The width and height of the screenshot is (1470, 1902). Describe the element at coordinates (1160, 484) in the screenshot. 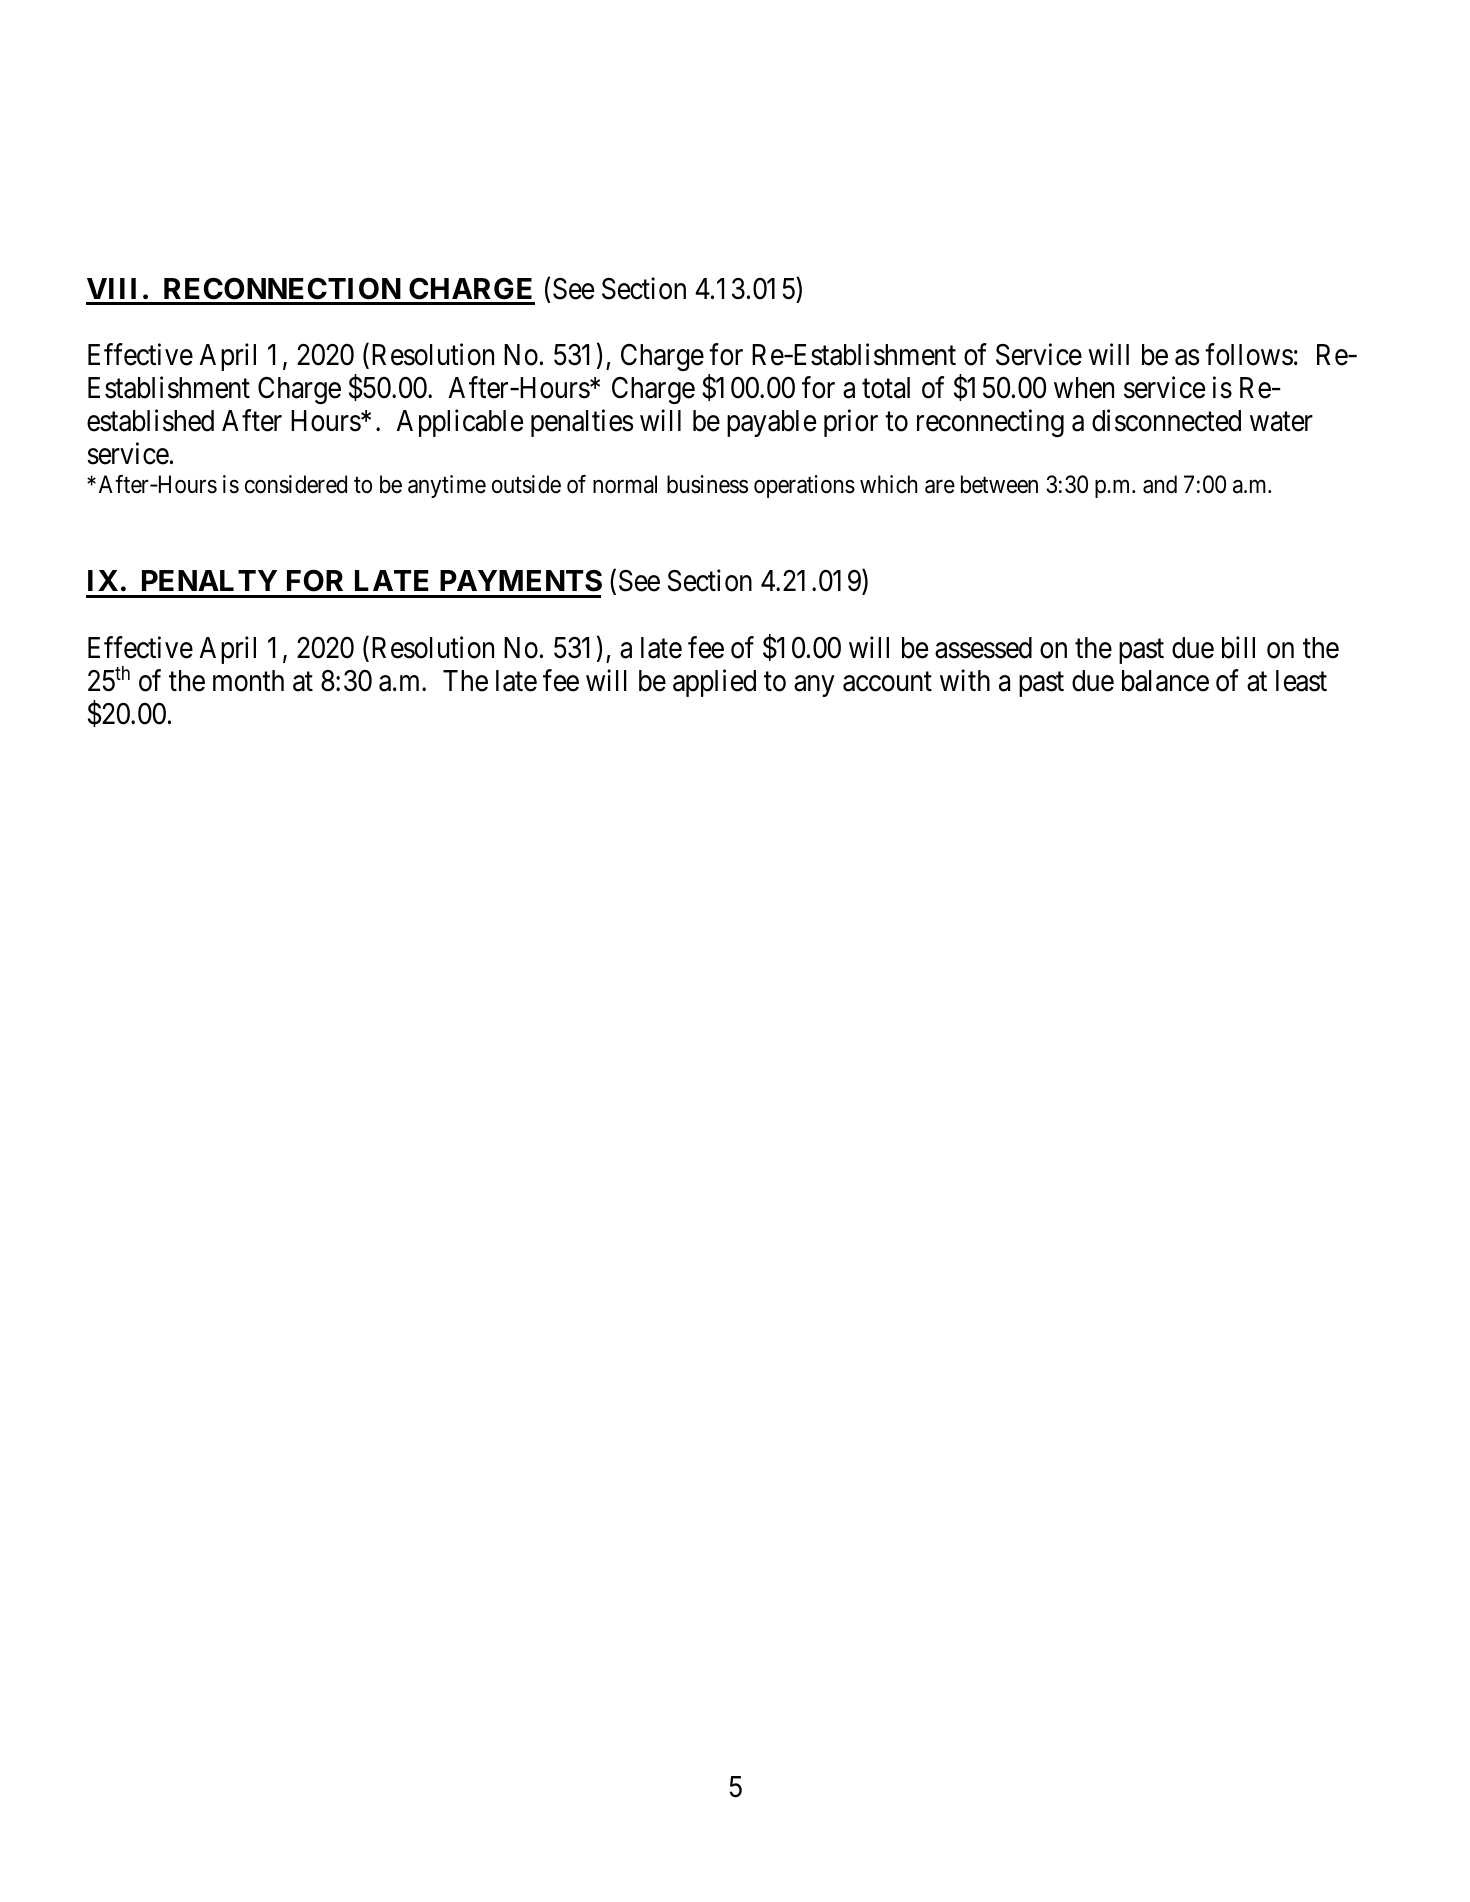

I see `and` at that location.
